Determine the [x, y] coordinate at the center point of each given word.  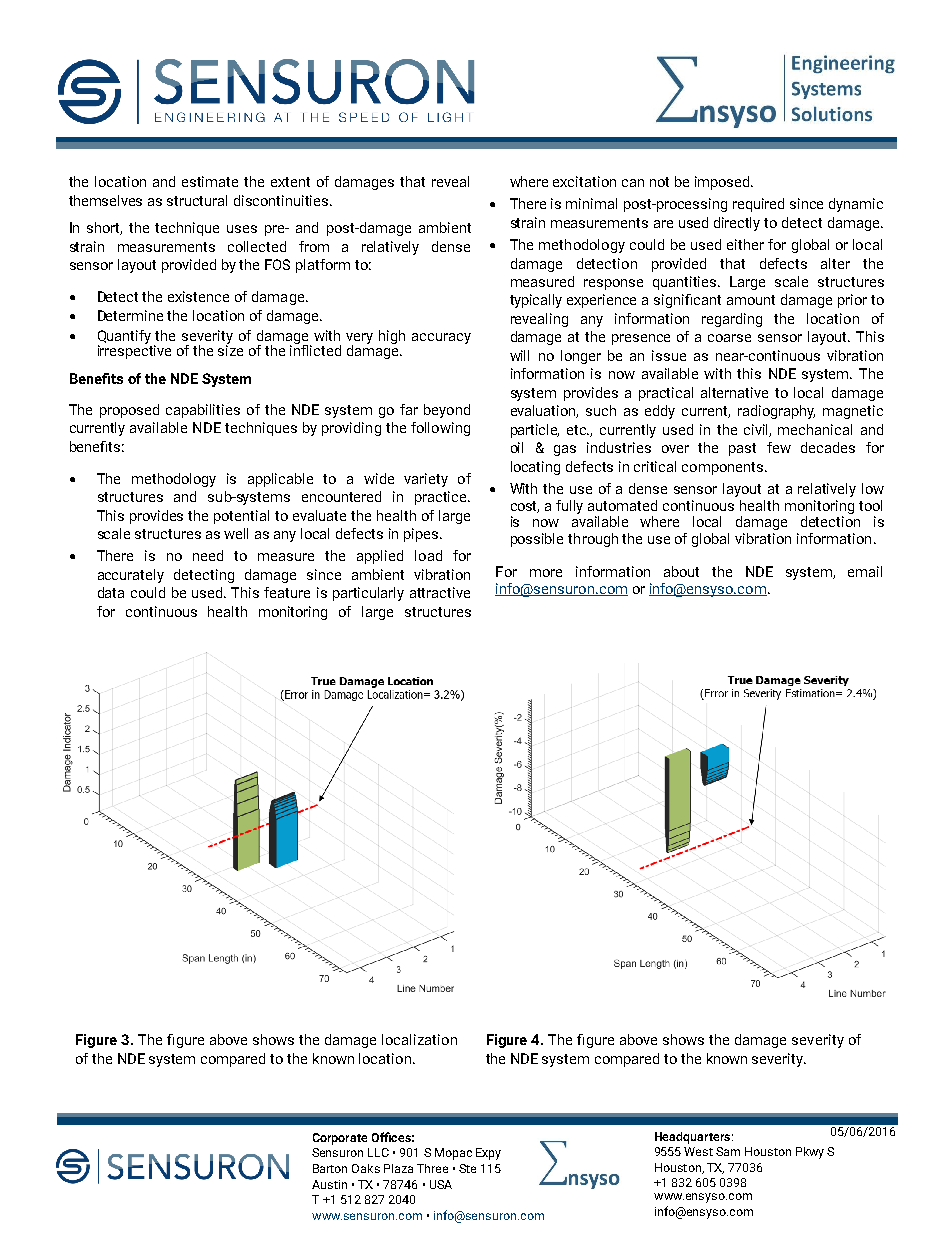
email [865, 571]
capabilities [203, 411]
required [758, 205]
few [779, 447]
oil [517, 447]
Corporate [340, 1139]
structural [197, 200]
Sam [728, 1151]
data [111, 592]
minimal [591, 203]
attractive [440, 592]
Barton [330, 1168]
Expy [488, 1154]
